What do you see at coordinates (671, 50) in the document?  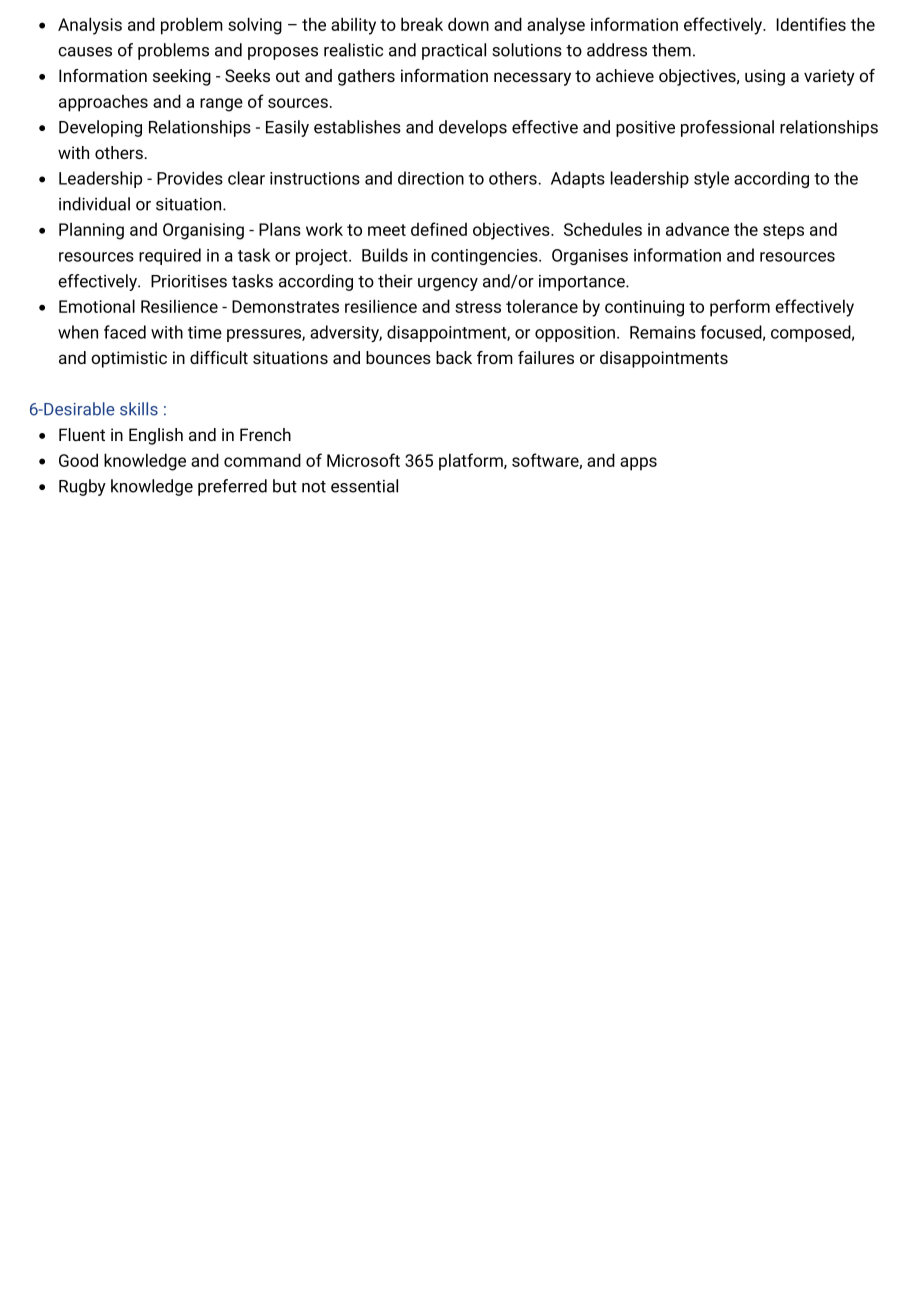 I see `them` at bounding box center [671, 50].
